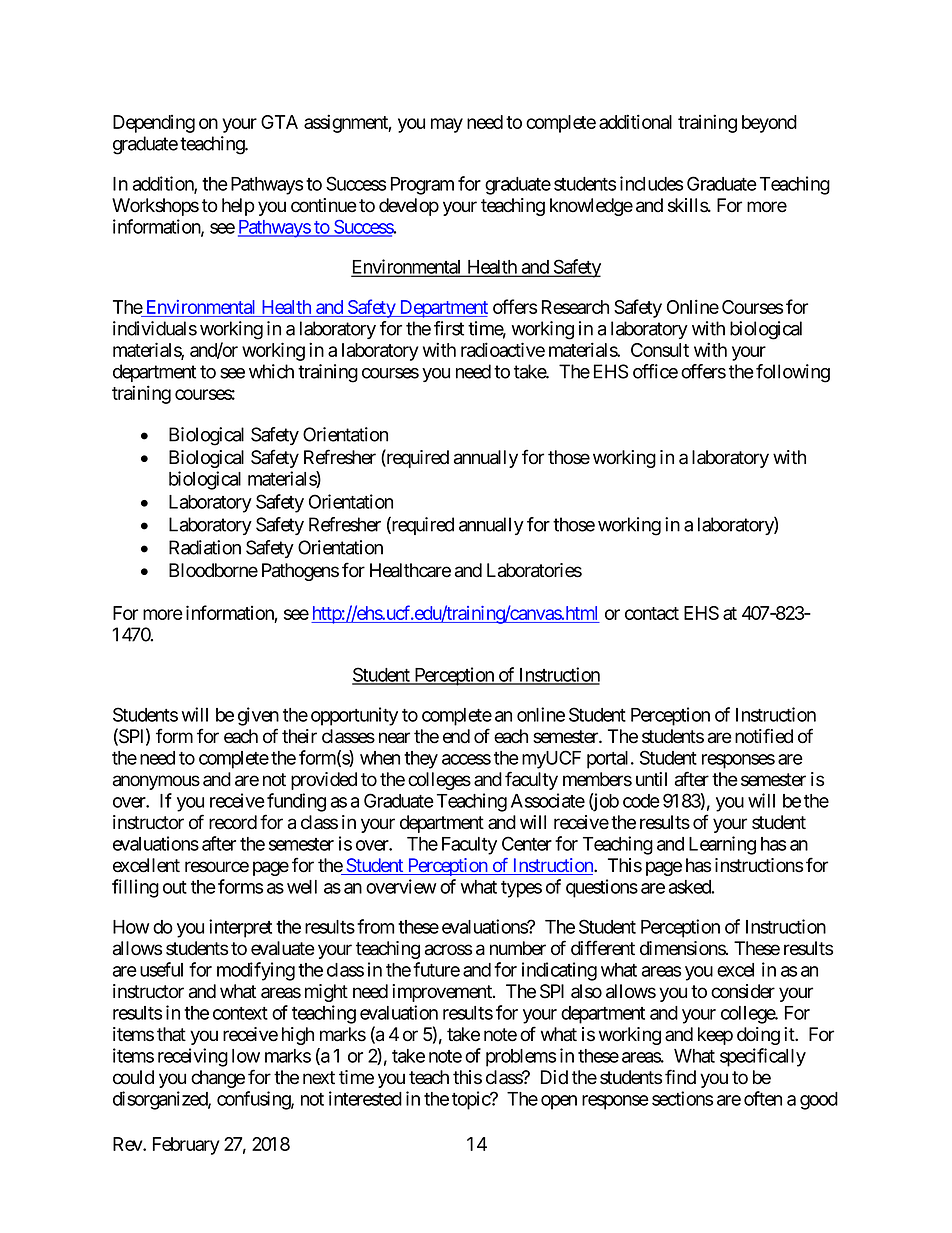 This screenshot has width=952, height=1233. Describe the element at coordinates (769, 124) in the screenshot. I see `beyond` at that location.
